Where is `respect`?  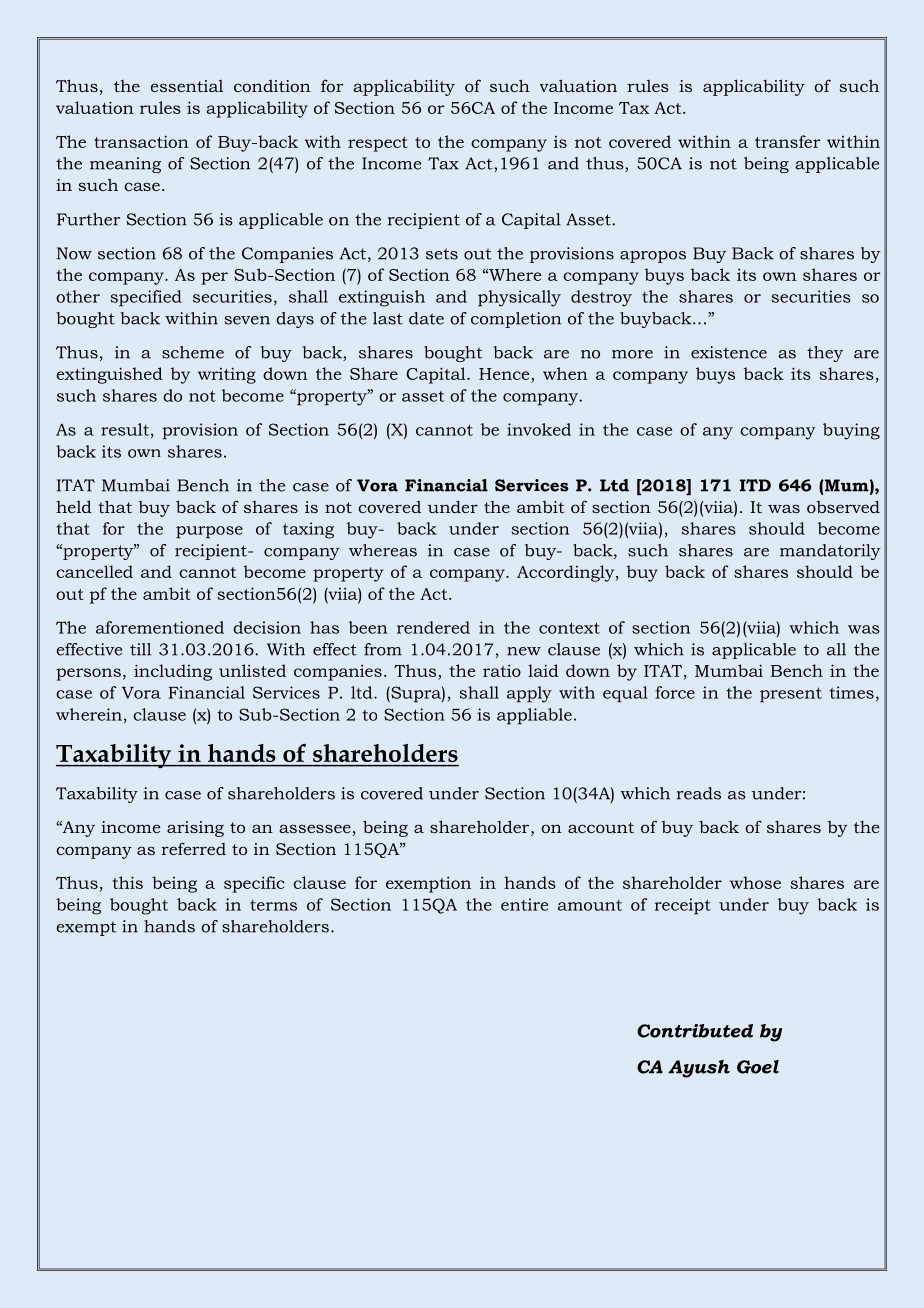 respect is located at coordinates (378, 144).
